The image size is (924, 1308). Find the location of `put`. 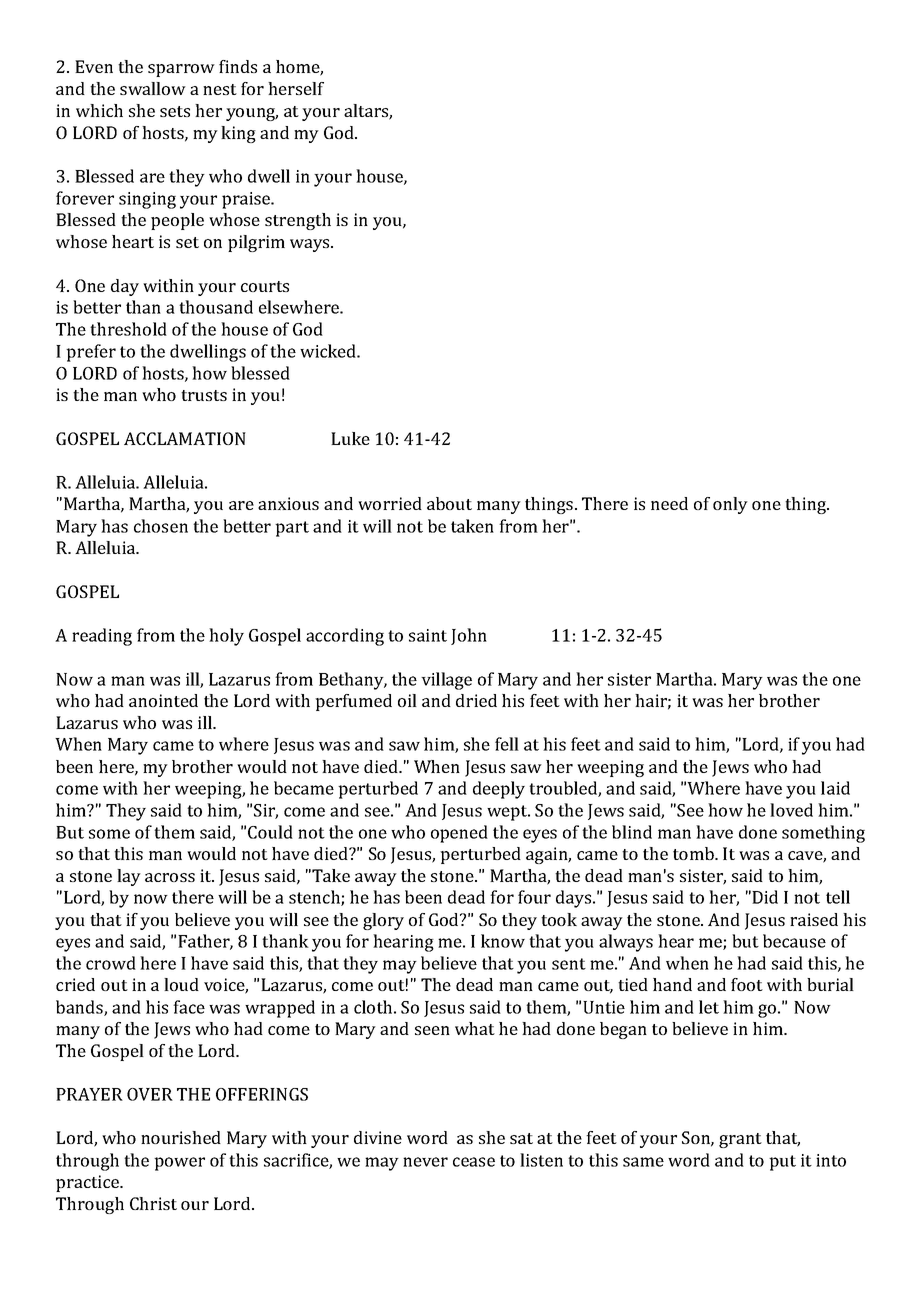

put is located at coordinates (782, 1163).
